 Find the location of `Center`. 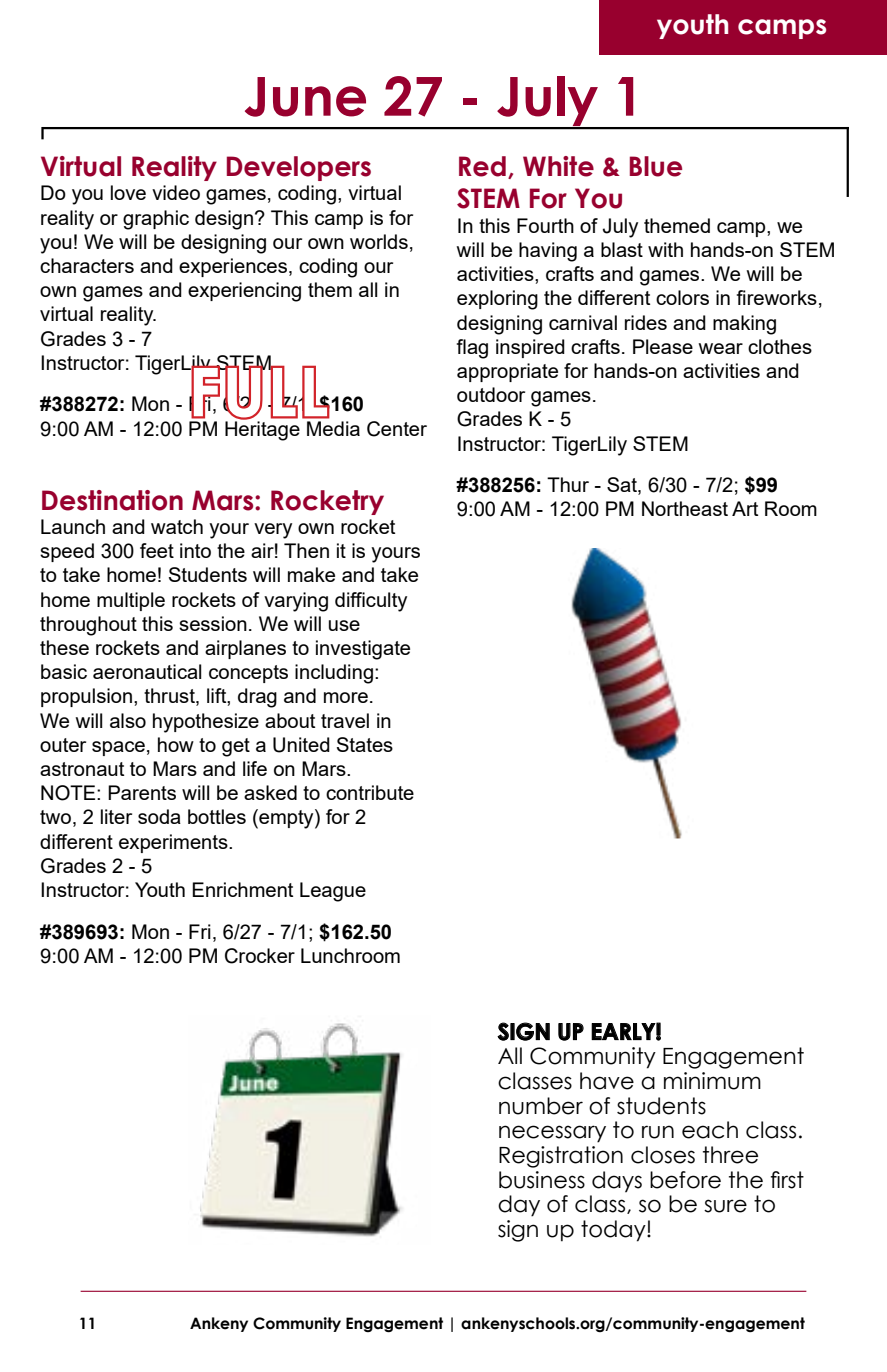

Center is located at coordinates (397, 429).
